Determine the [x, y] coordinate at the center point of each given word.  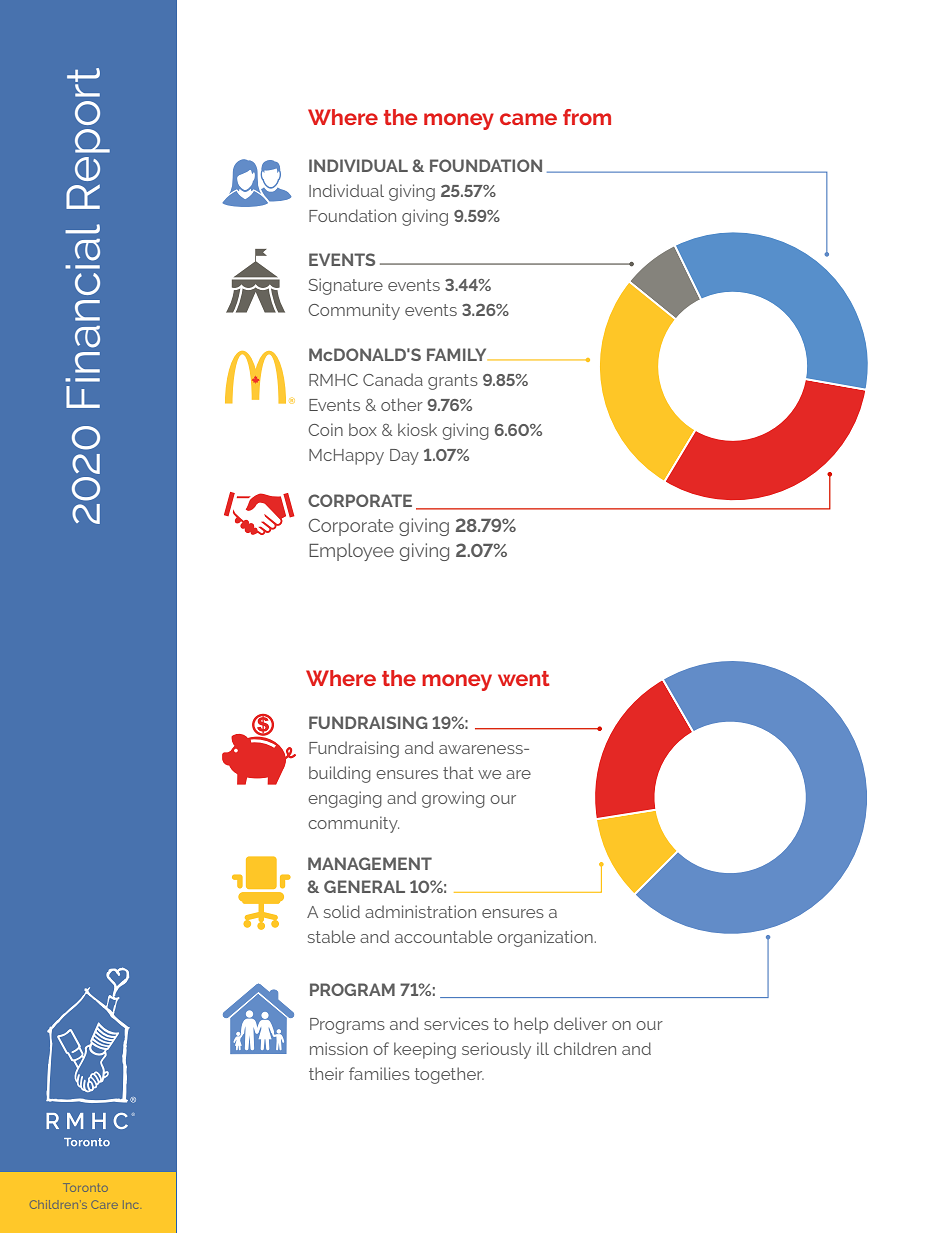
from [587, 117]
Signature [346, 286]
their [326, 1073]
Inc [132, 1206]
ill [543, 1048]
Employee [351, 552]
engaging [345, 799]
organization [545, 938]
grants [453, 382]
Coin [325, 429]
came [528, 119]
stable [331, 936]
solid [342, 911]
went [524, 678]
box [363, 429]
